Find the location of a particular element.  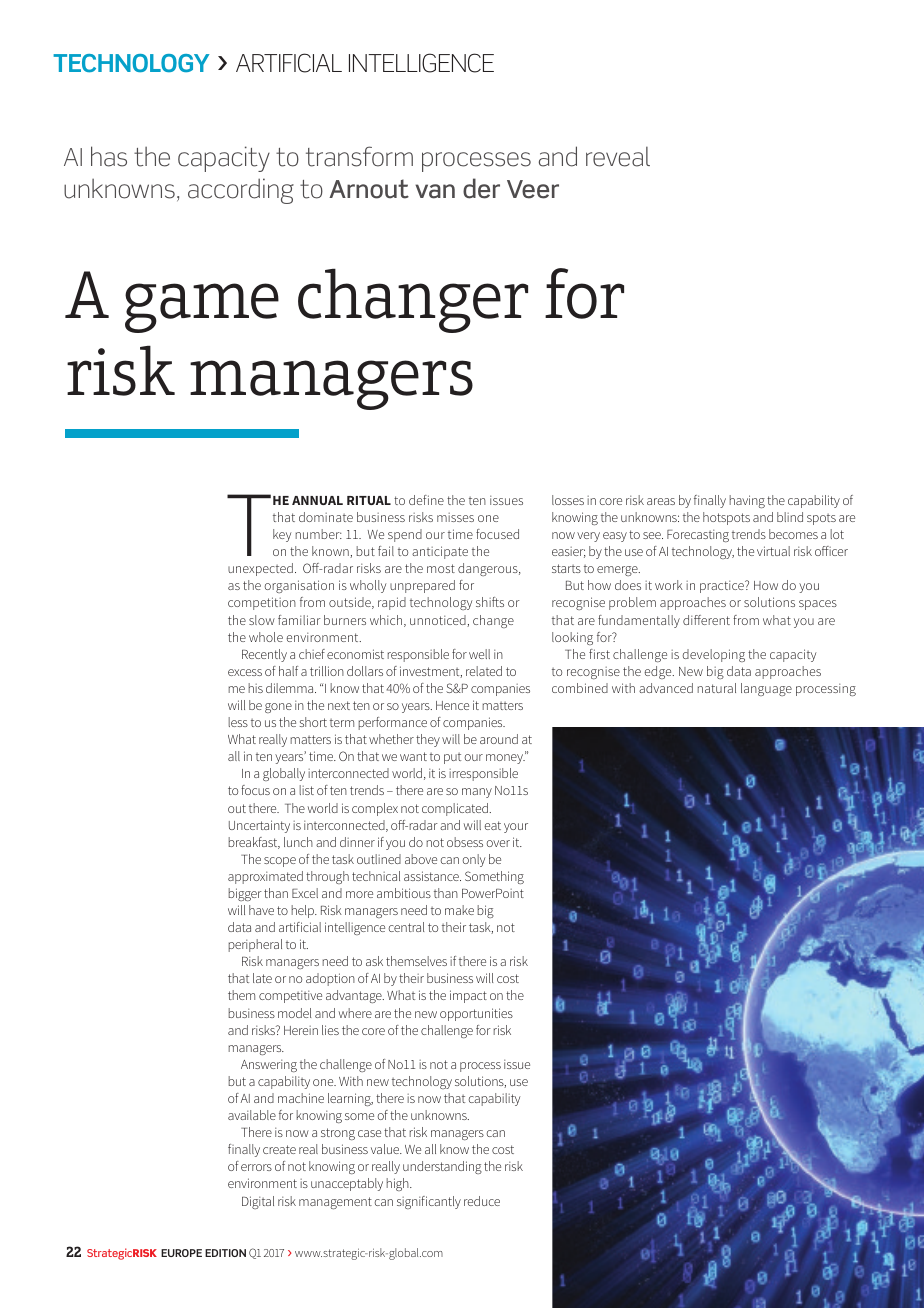

according is located at coordinates (241, 191).
